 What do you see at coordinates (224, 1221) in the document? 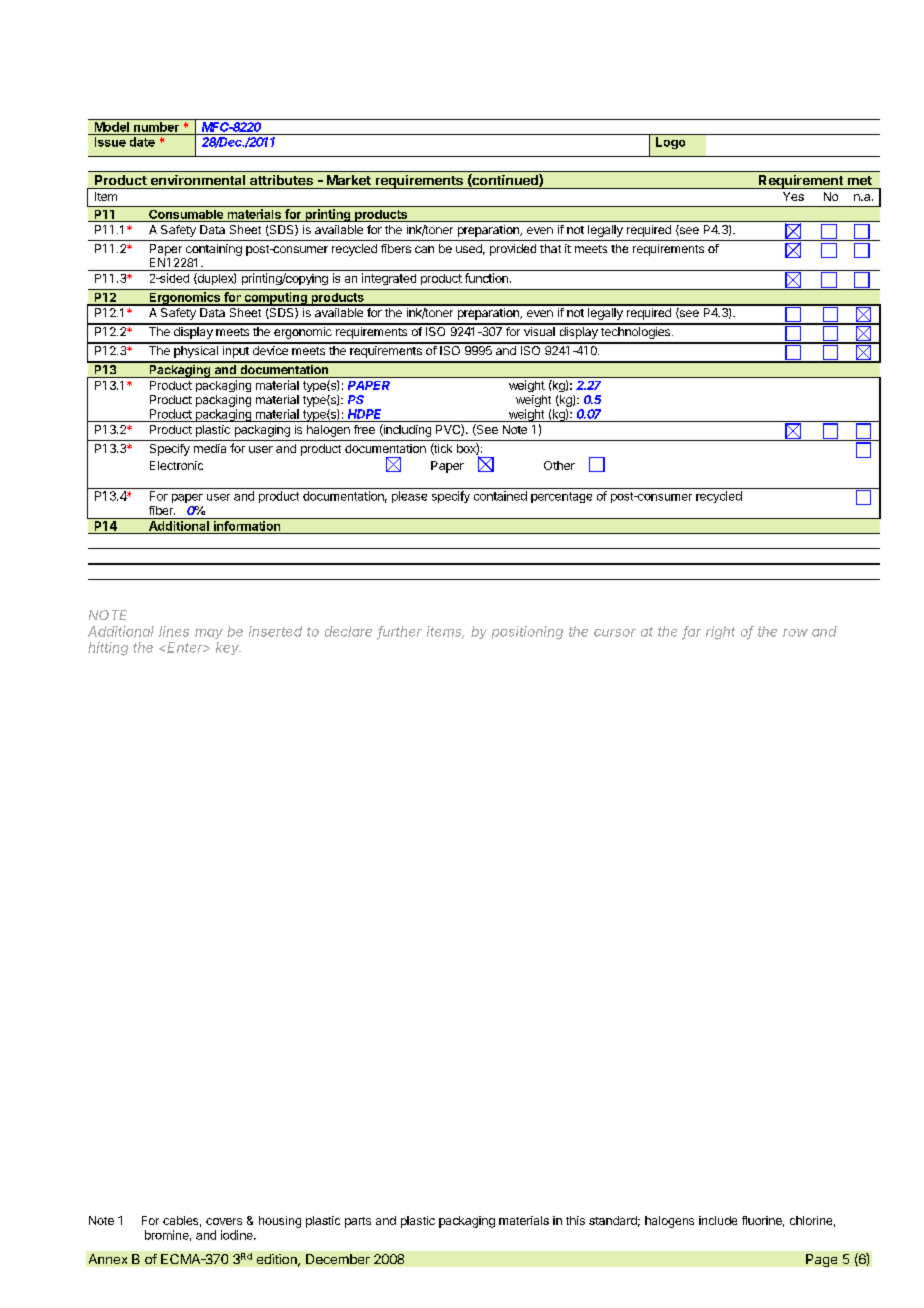
I see `covers` at bounding box center [224, 1221].
